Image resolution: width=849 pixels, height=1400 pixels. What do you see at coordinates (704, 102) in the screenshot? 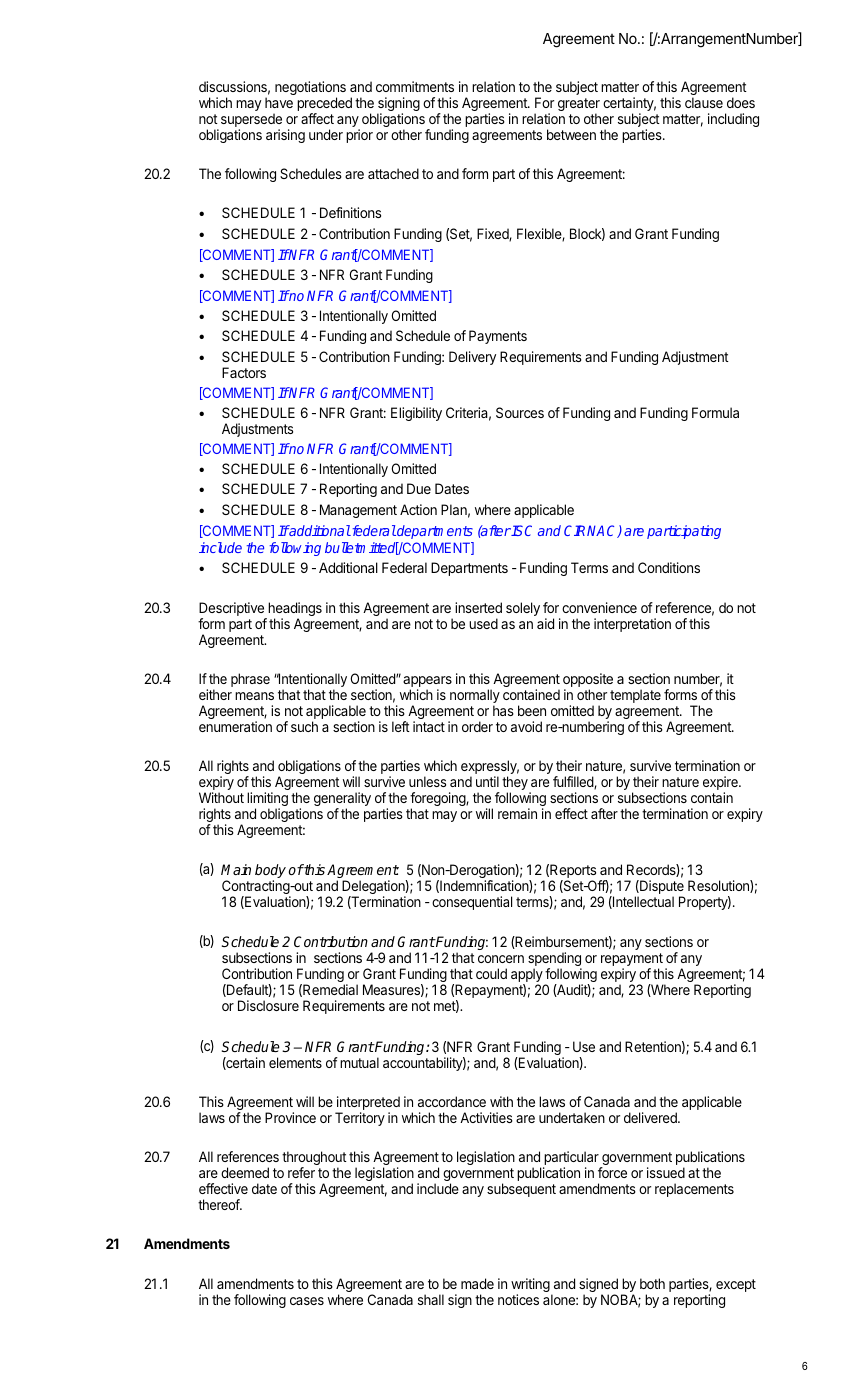
I see `clause` at bounding box center [704, 102].
